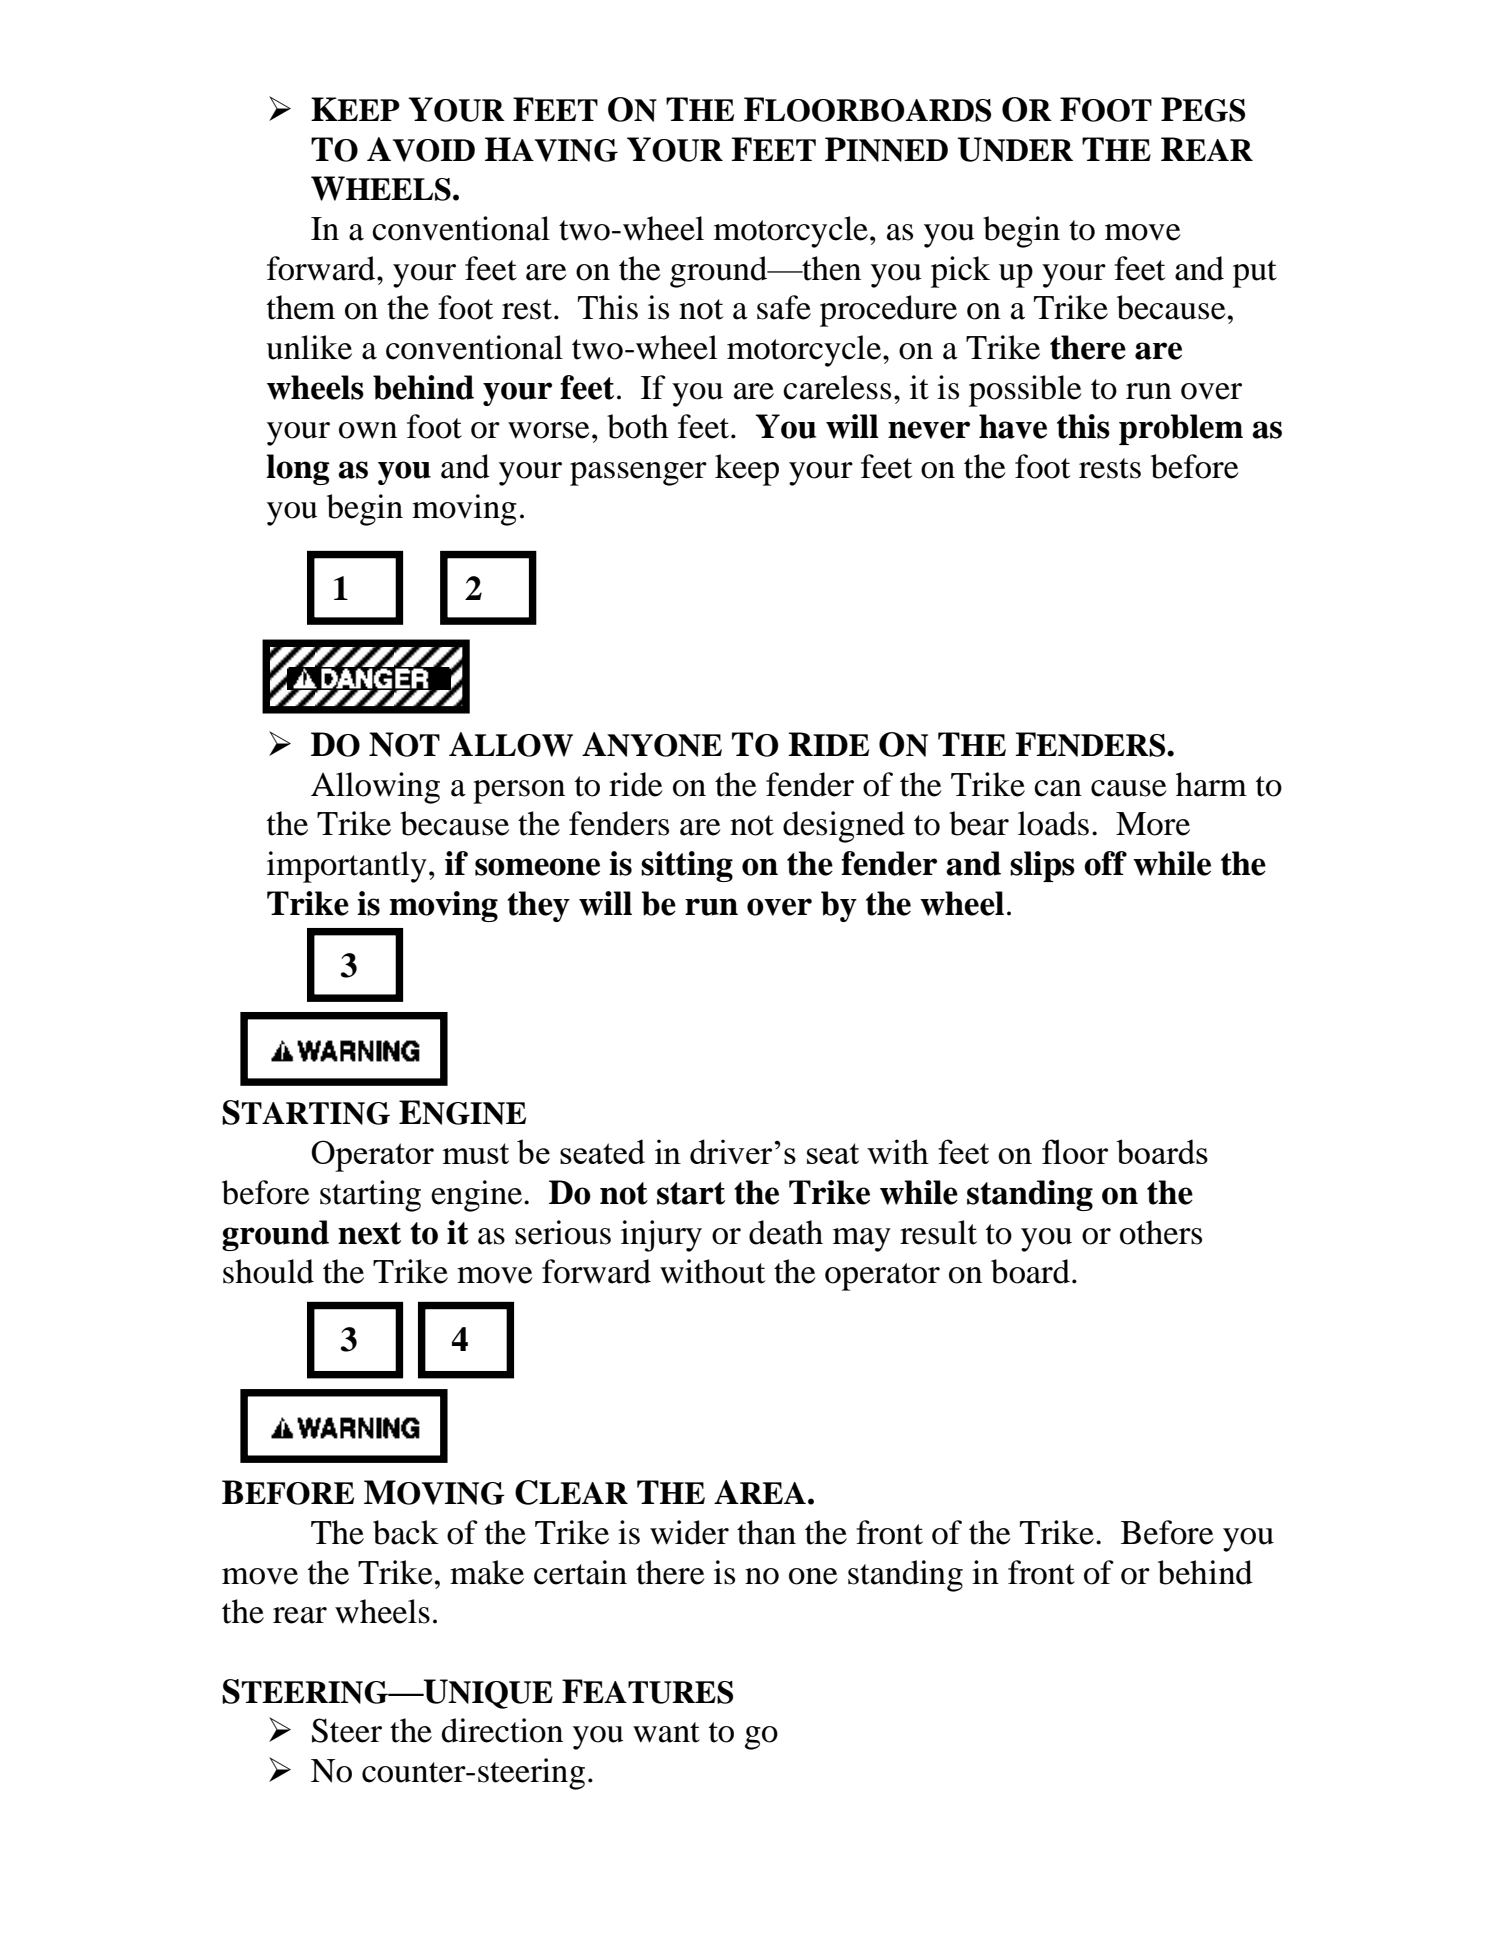 The image size is (1509, 1952). I want to click on direction, so click(502, 1730).
